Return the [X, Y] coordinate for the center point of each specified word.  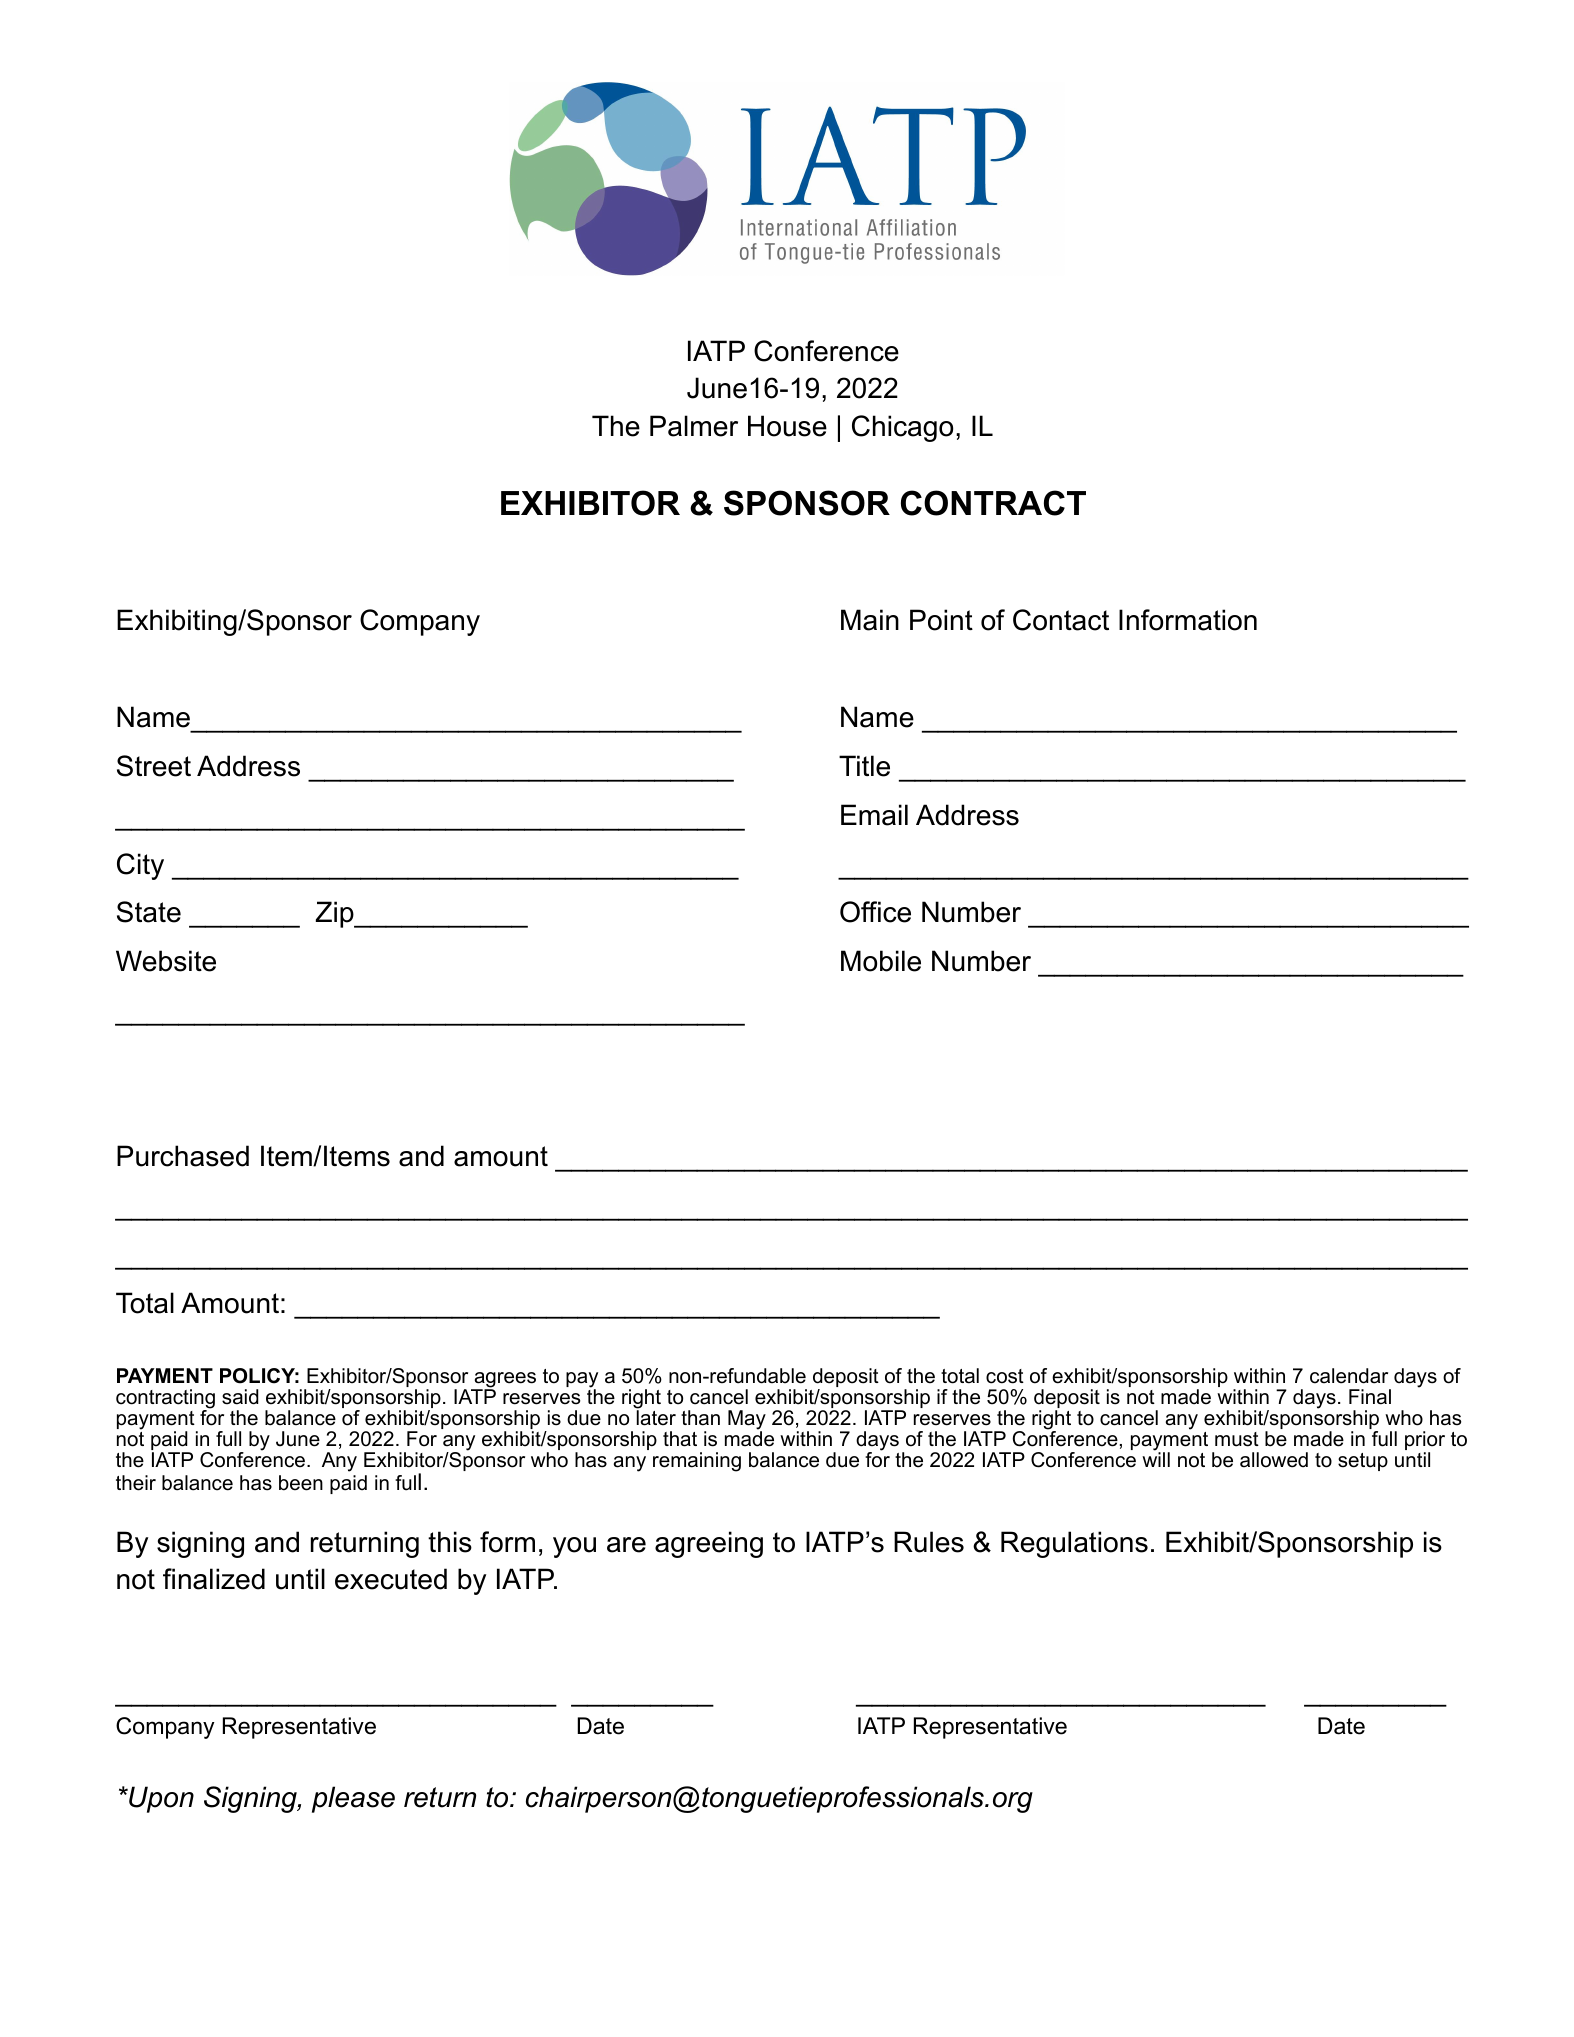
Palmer [694, 426]
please [353, 1799]
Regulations [1074, 1544]
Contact [1061, 620]
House [787, 426]
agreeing [709, 1544]
